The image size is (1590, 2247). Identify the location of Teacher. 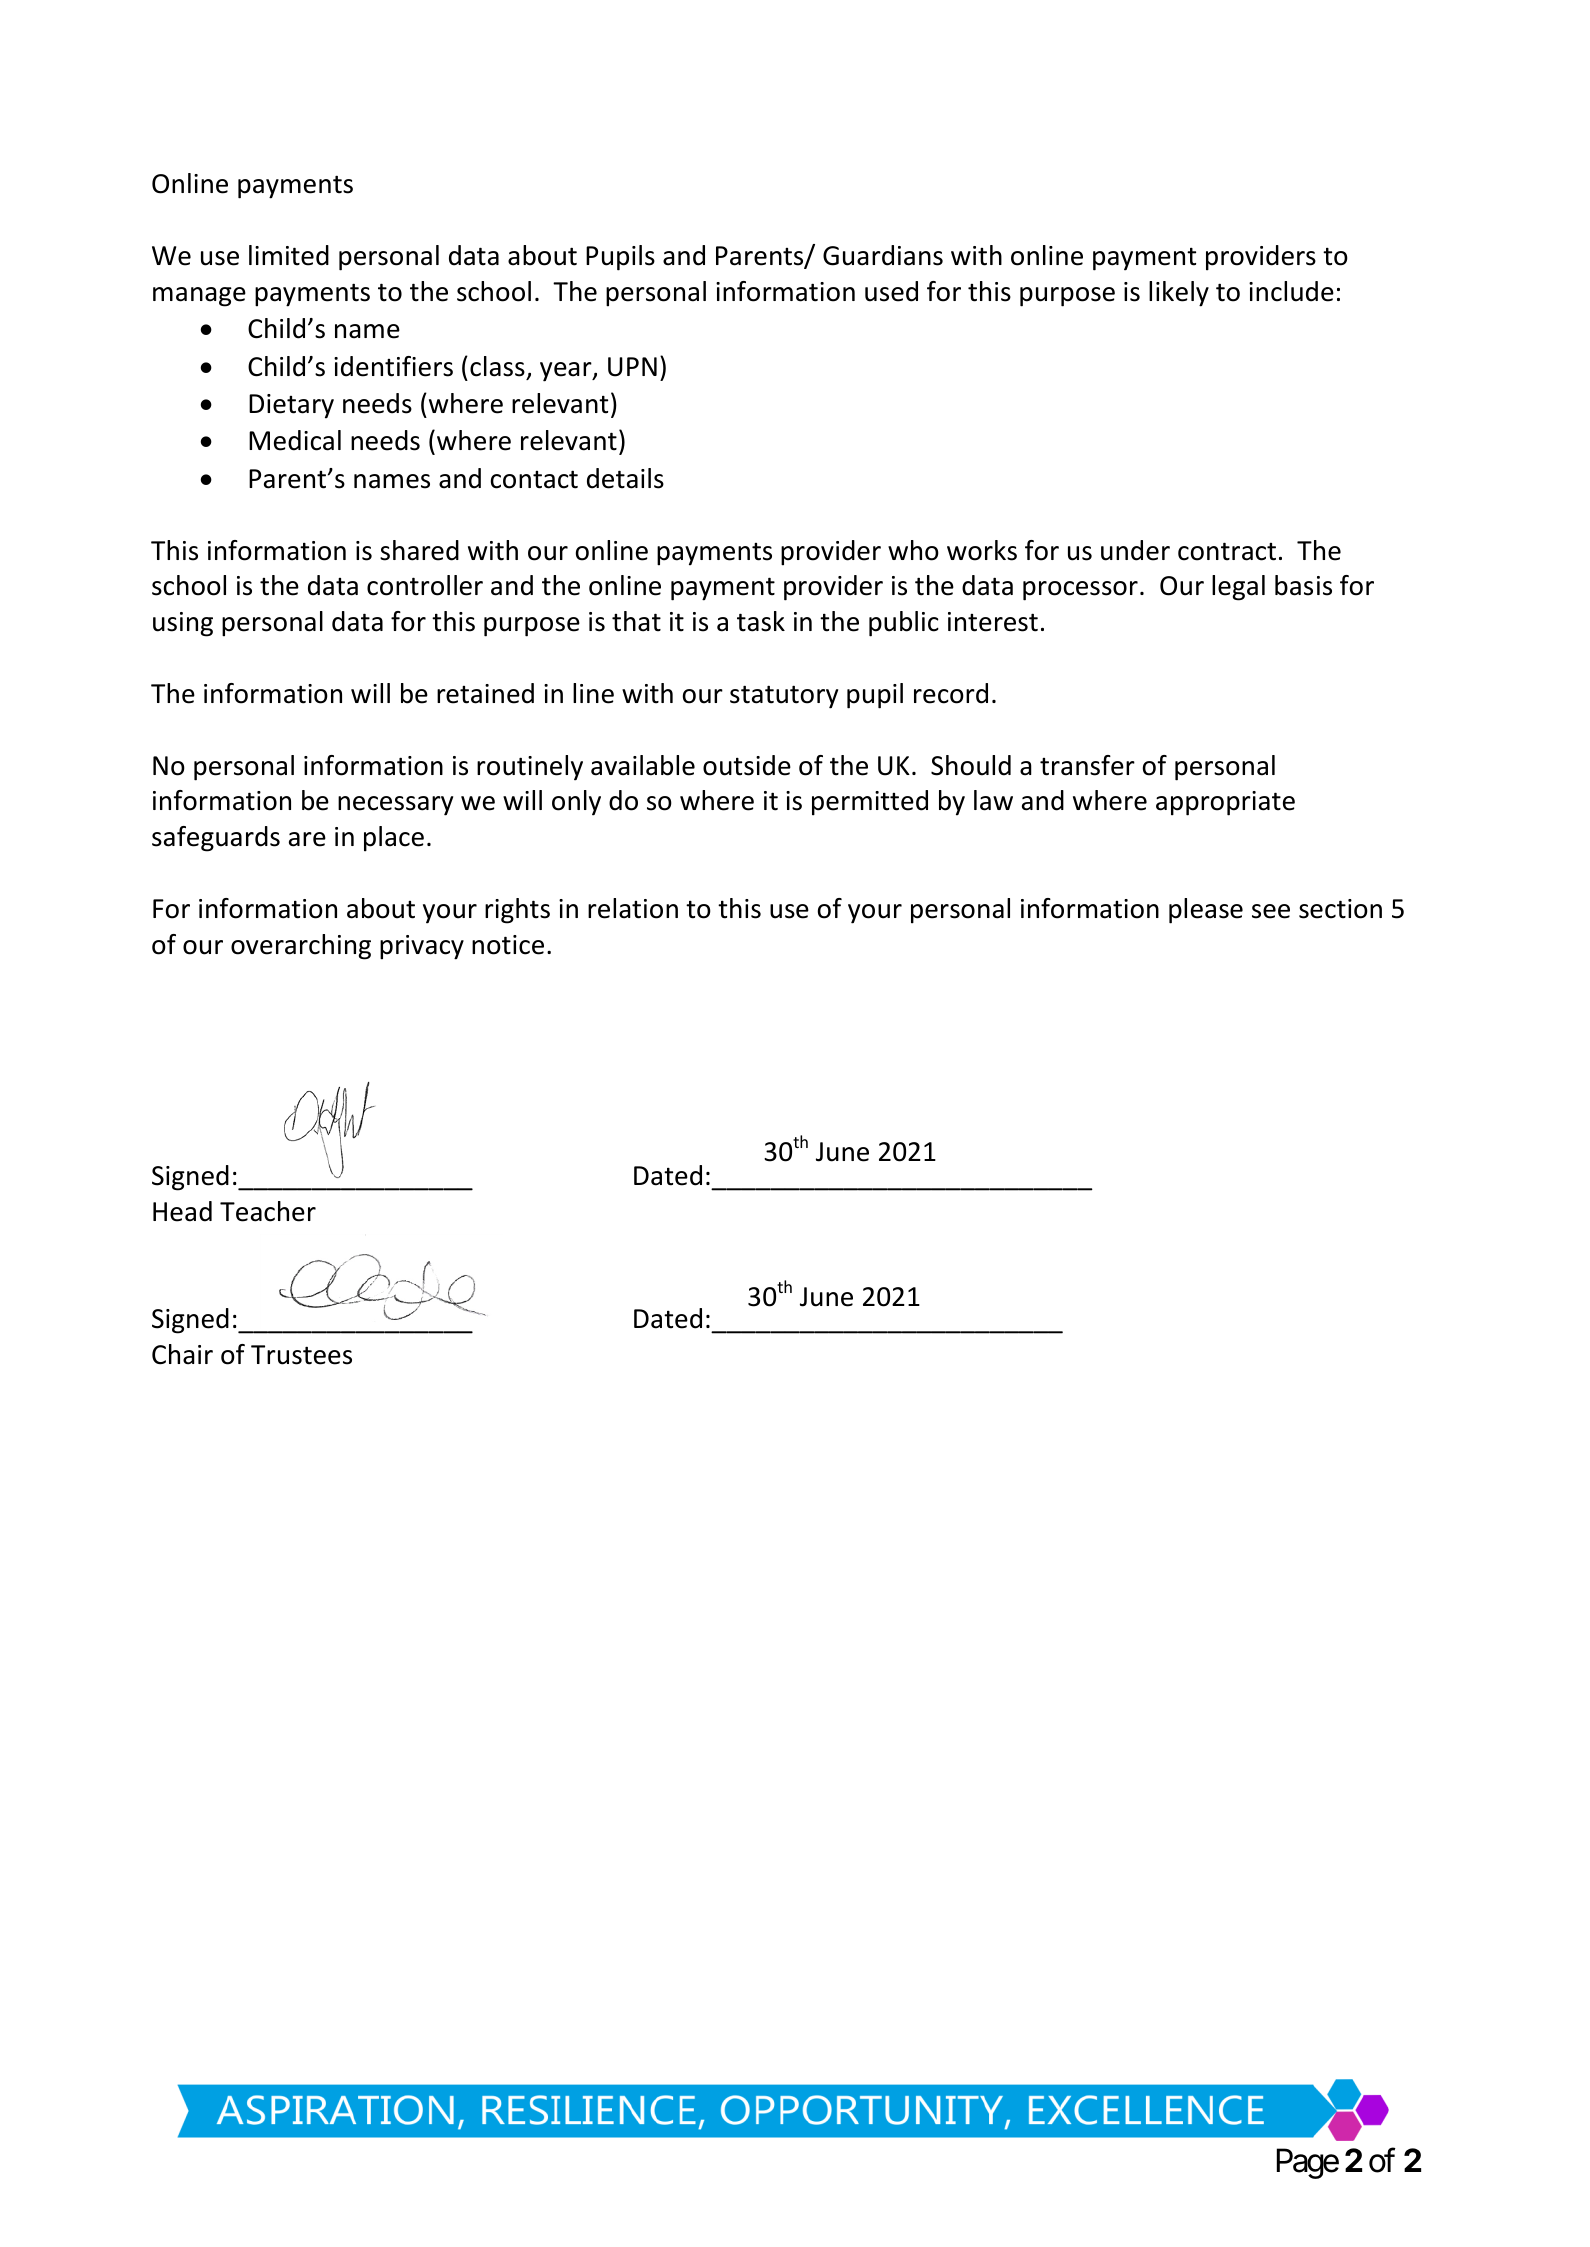
(268, 1211).
